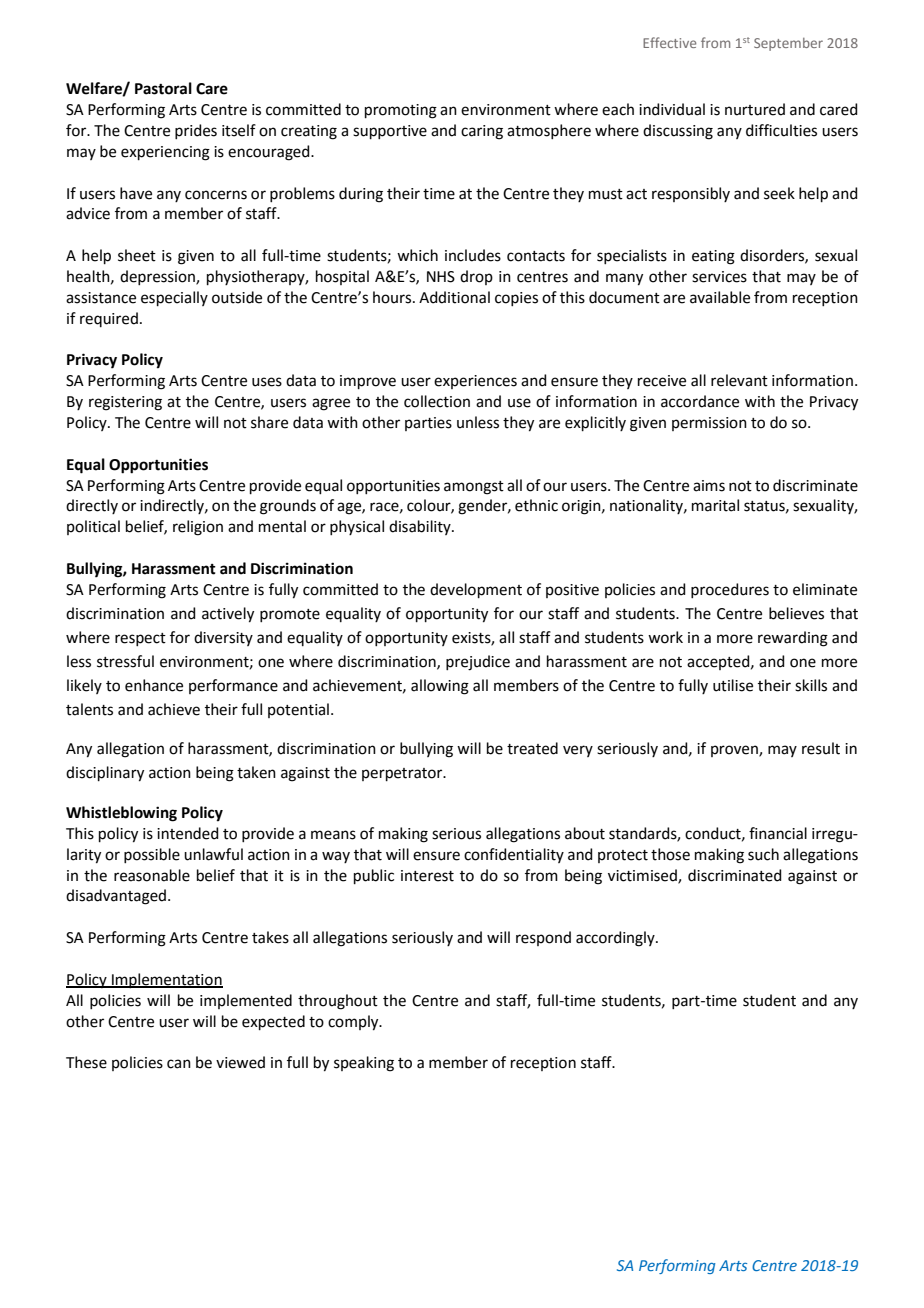  Describe the element at coordinates (163, 88) in the screenshot. I see `Pastoral` at that location.
